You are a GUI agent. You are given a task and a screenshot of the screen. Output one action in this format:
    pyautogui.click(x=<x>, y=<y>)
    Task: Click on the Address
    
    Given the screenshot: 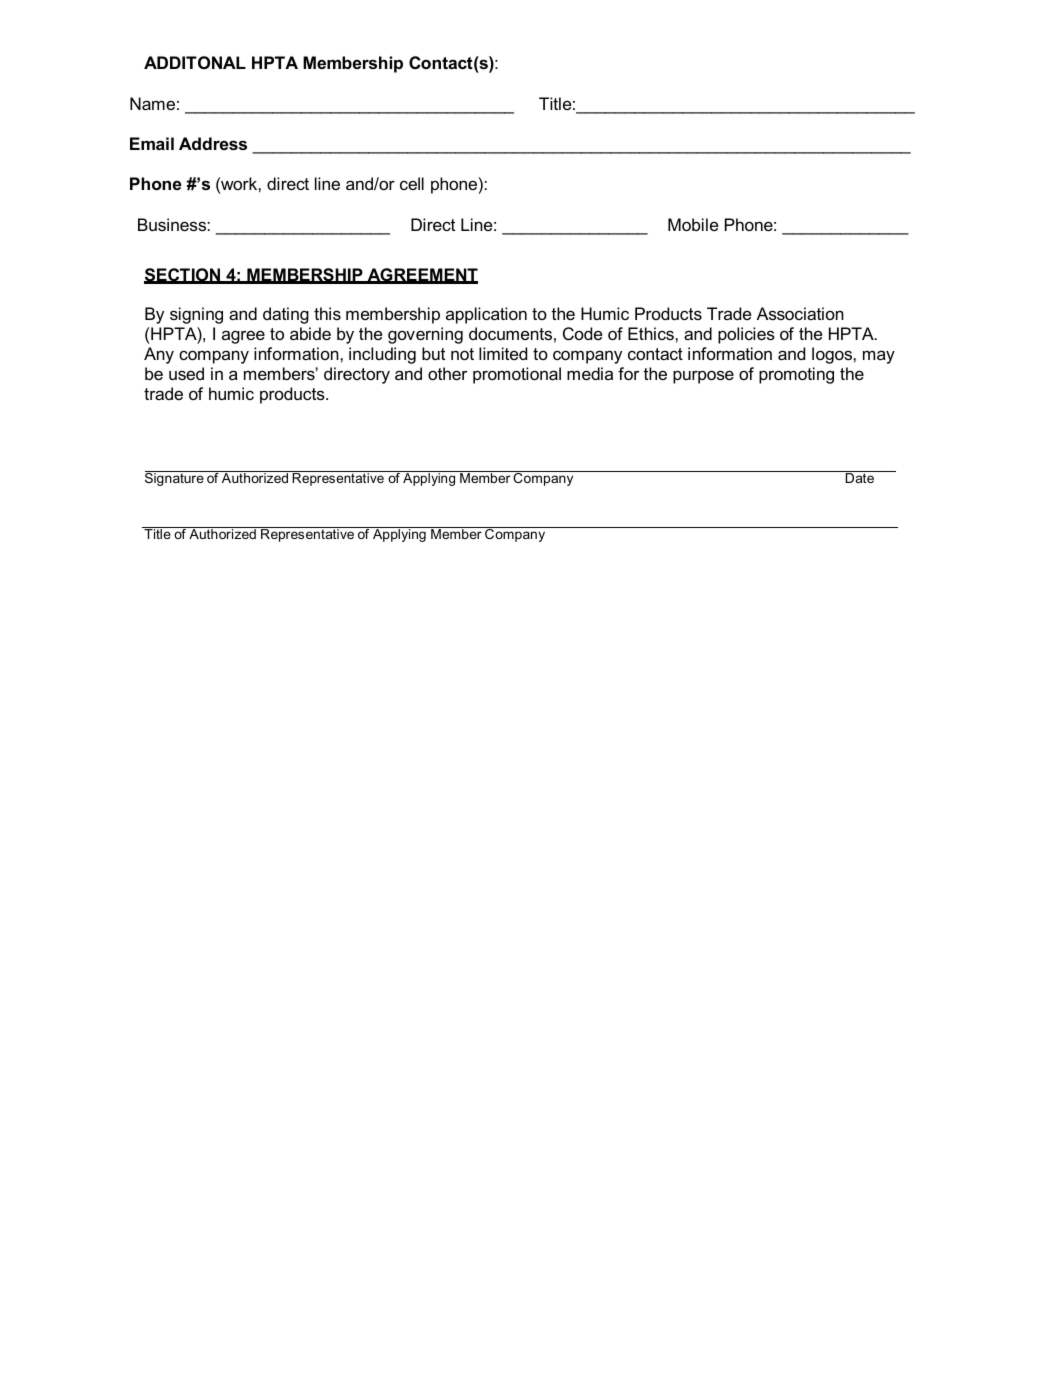 What is the action you would take?
    pyautogui.click(x=213, y=143)
